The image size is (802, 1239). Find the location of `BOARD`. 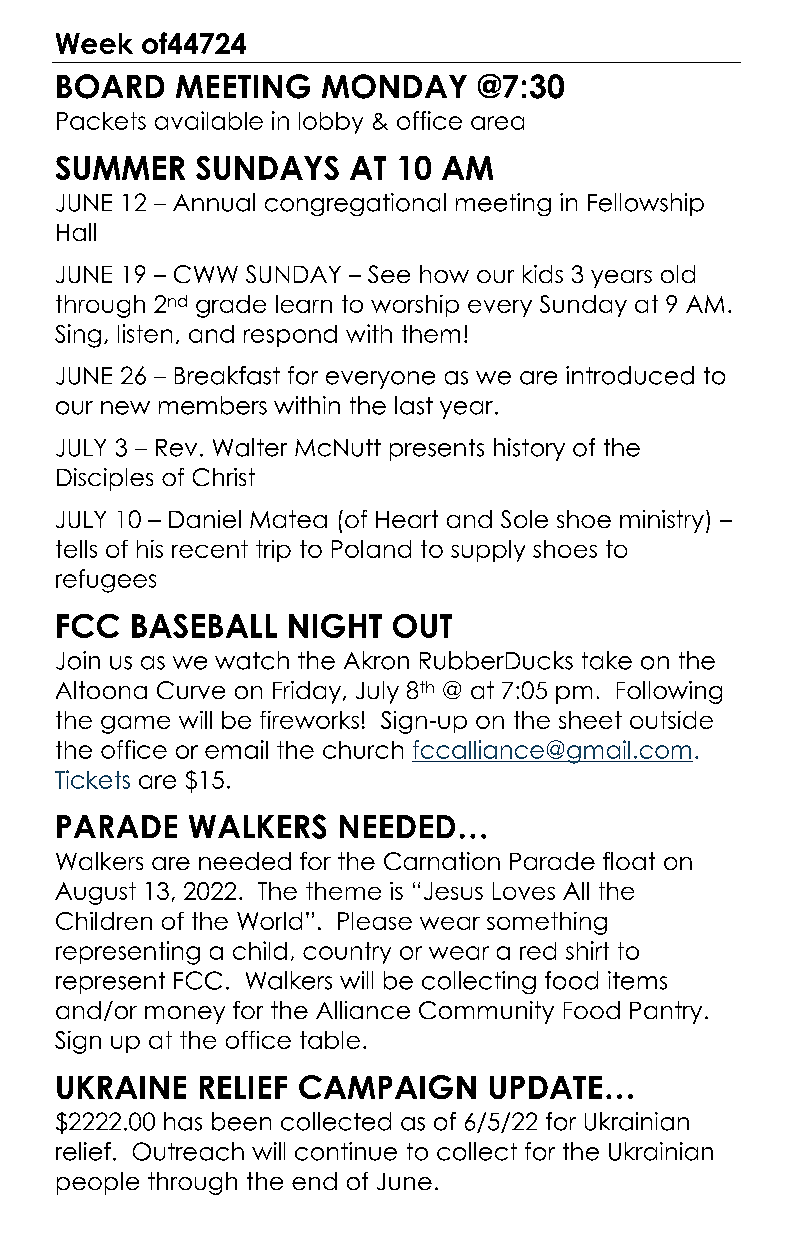

BOARD is located at coordinates (110, 86).
